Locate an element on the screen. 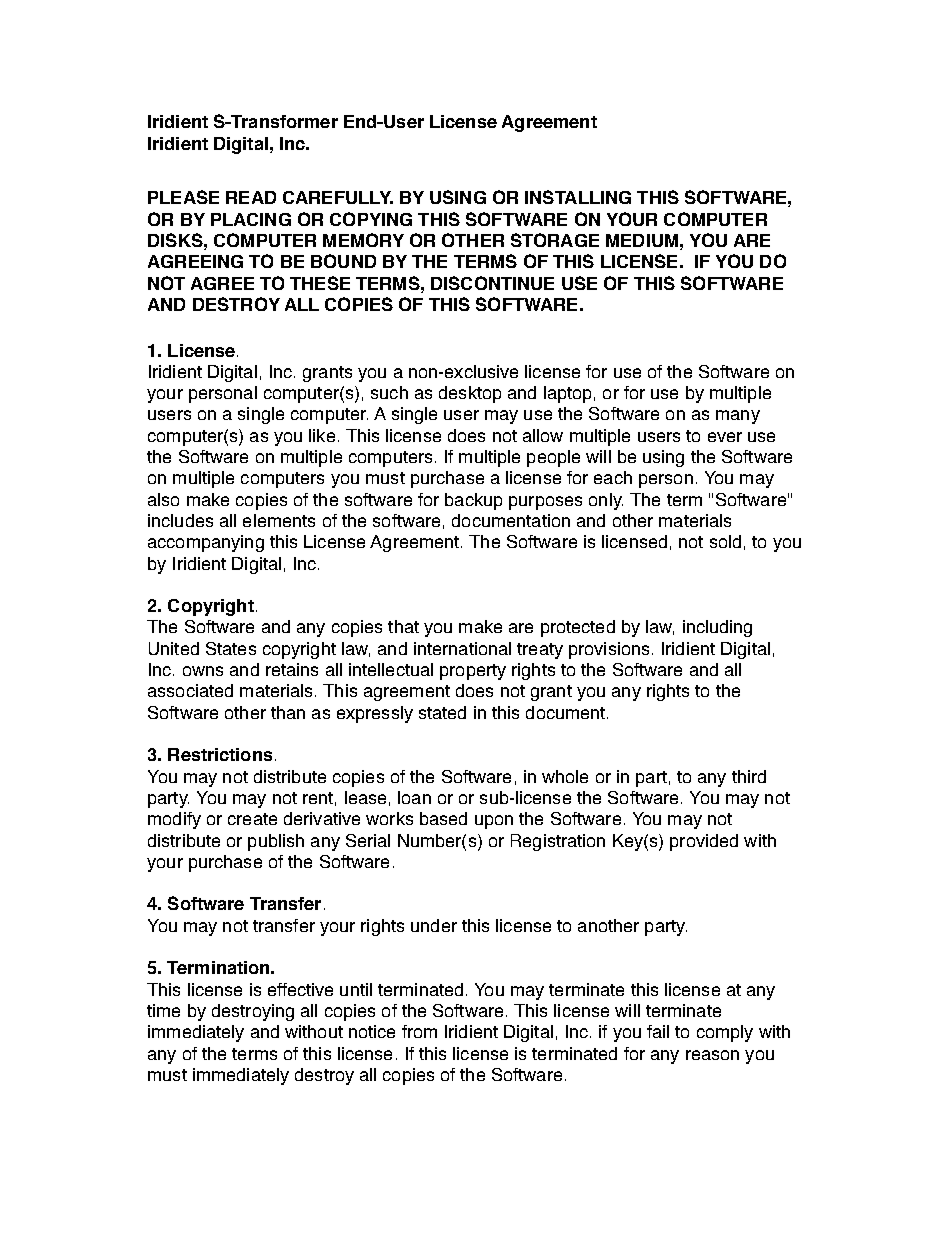  create is located at coordinates (252, 819).
